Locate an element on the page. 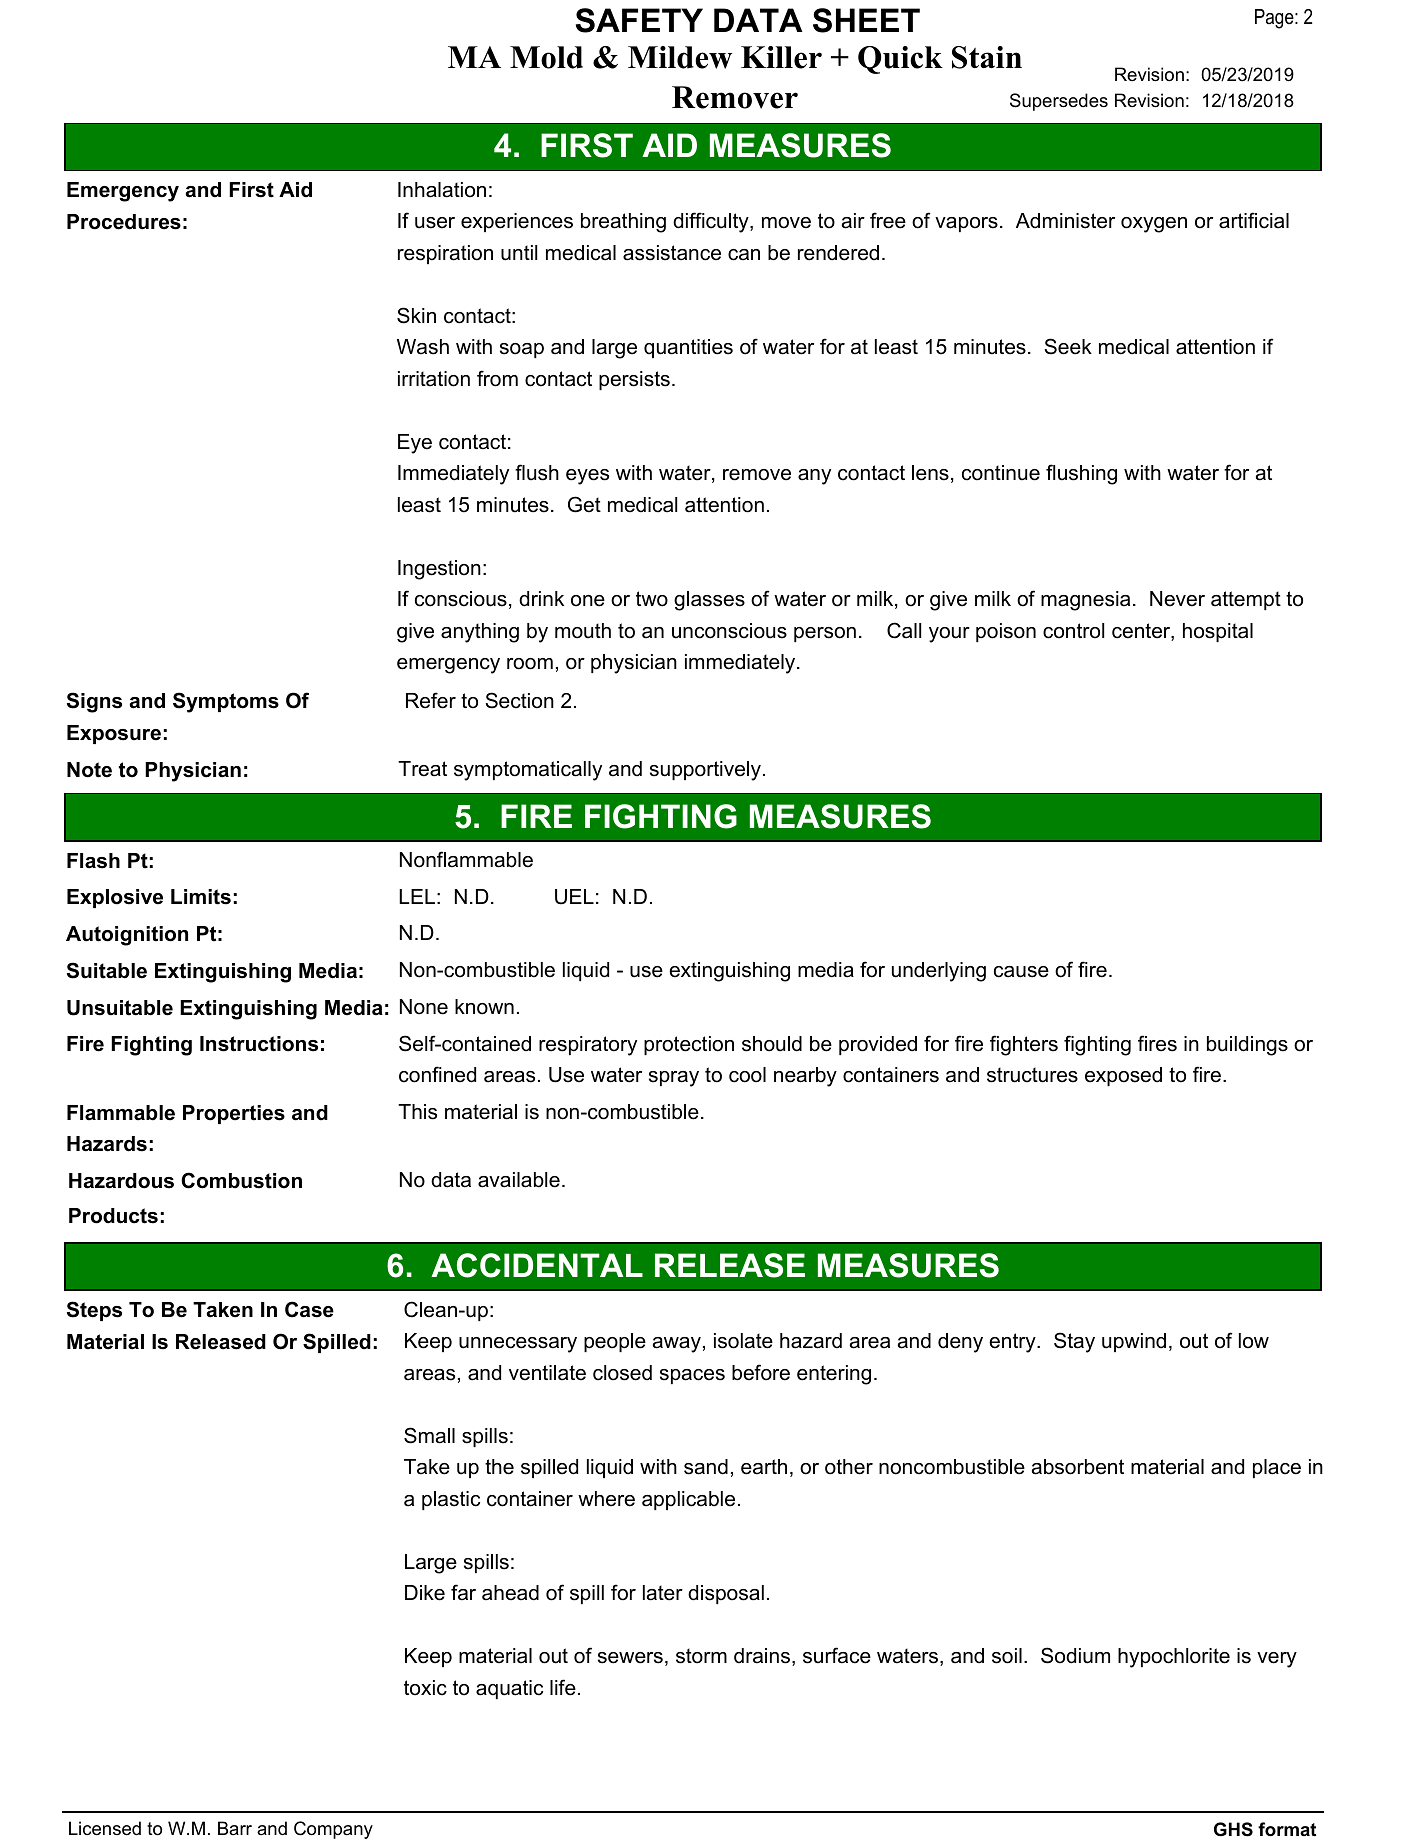 Image resolution: width=1427 pixels, height=1847 pixels. SAFETY is located at coordinates (639, 20).
